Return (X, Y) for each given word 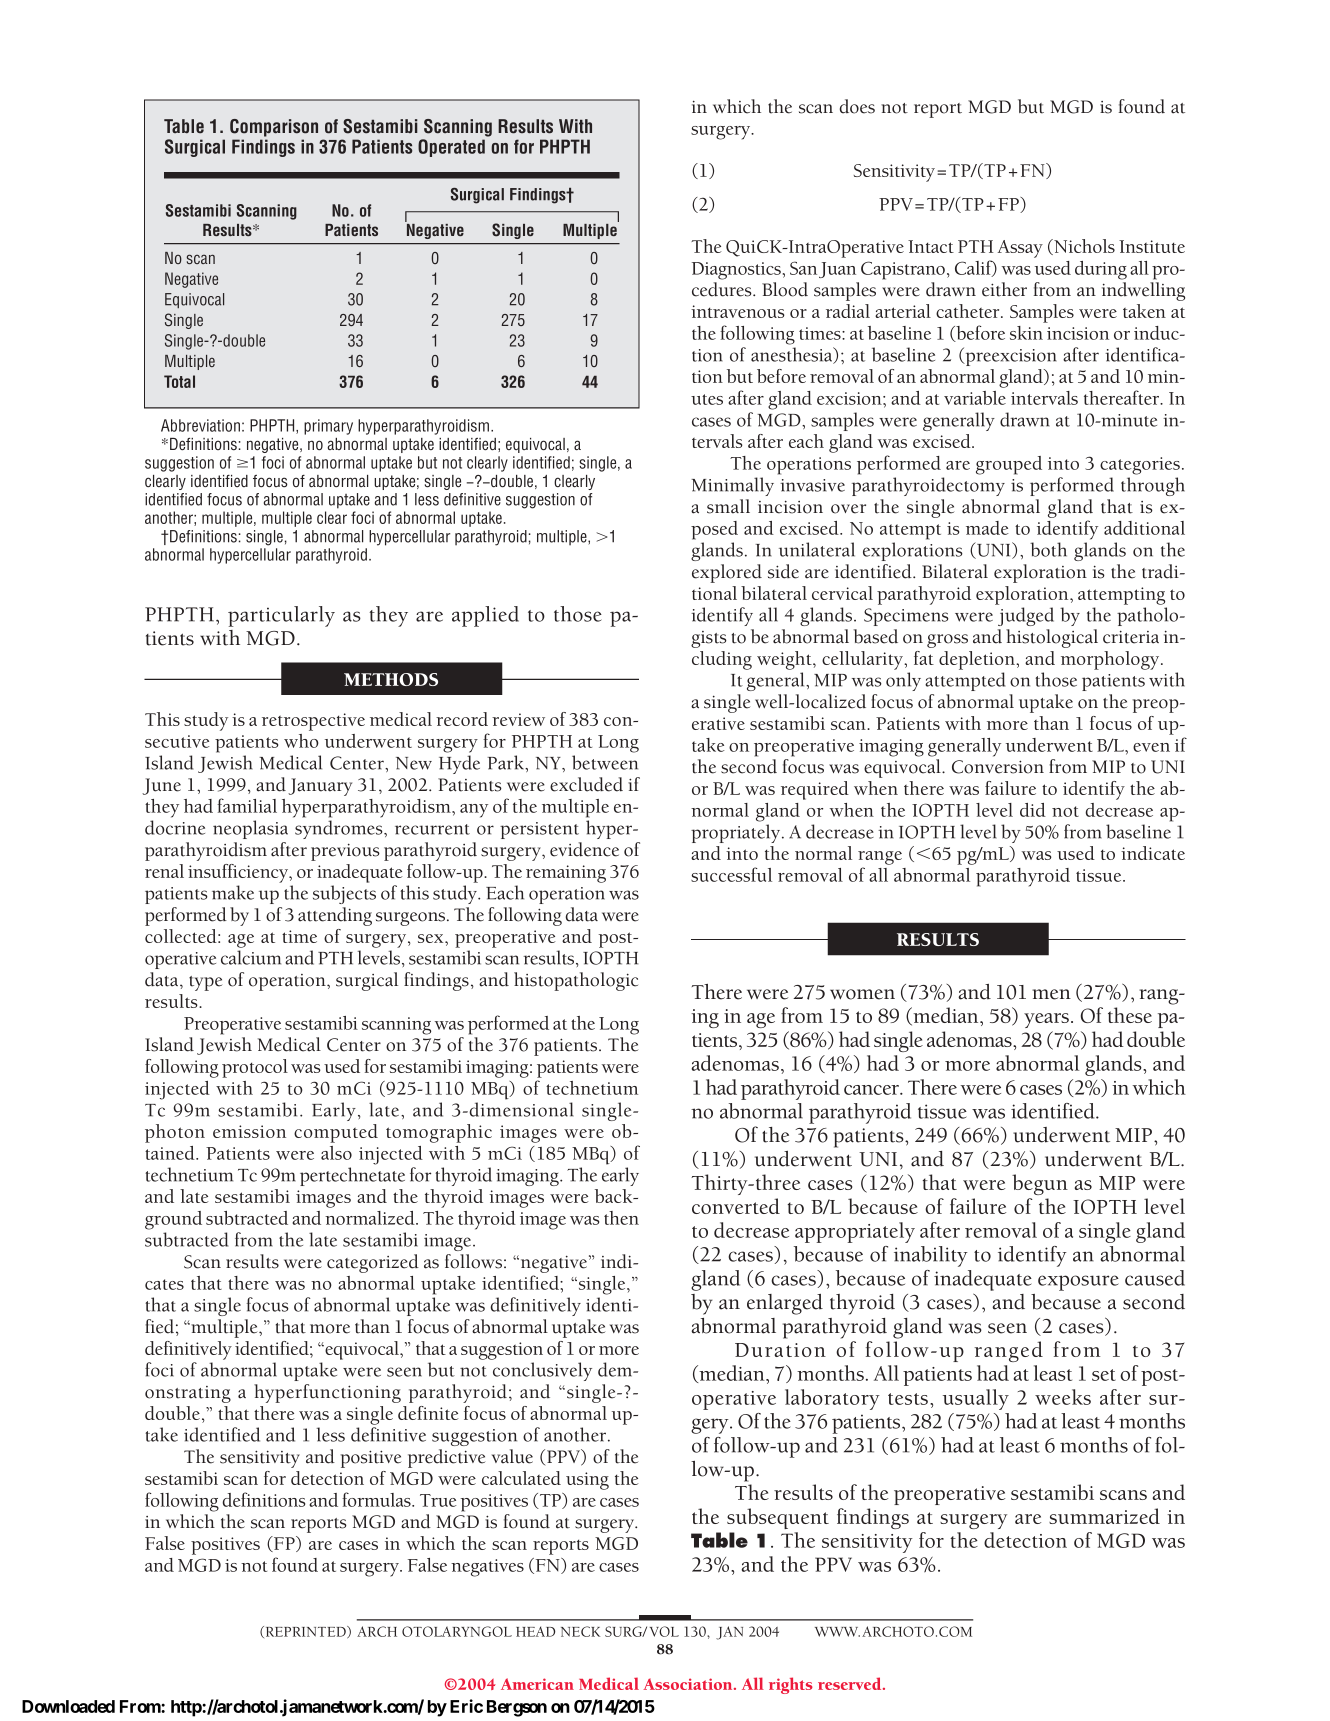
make (233, 892)
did (1033, 810)
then (621, 1218)
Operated (451, 148)
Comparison (274, 128)
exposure (1078, 1283)
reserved (851, 1683)
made (987, 528)
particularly (281, 616)
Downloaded (68, 1706)
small (728, 506)
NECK (580, 1631)
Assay (1020, 249)
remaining (566, 874)
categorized (373, 1263)
